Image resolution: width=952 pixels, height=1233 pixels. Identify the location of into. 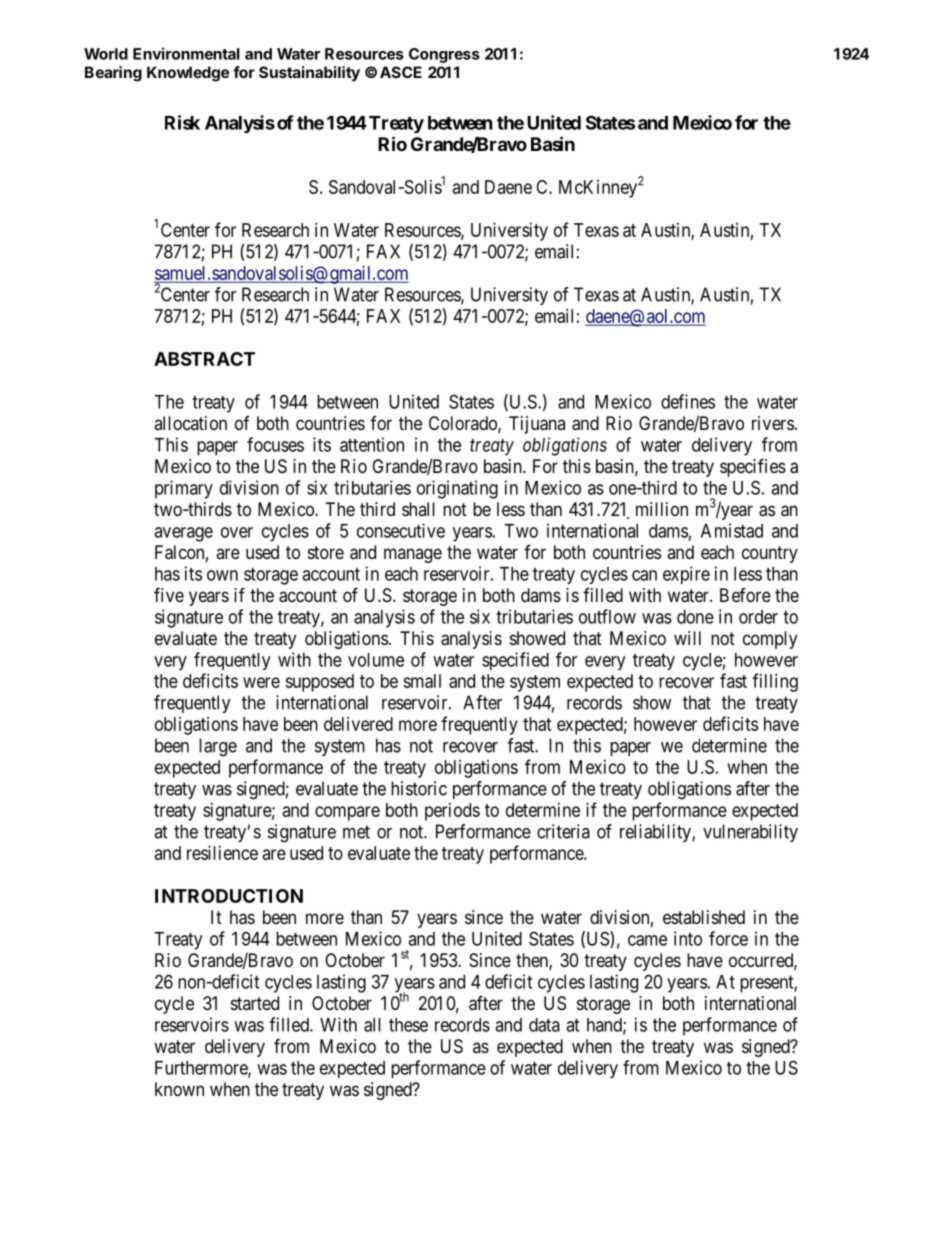
(688, 938).
